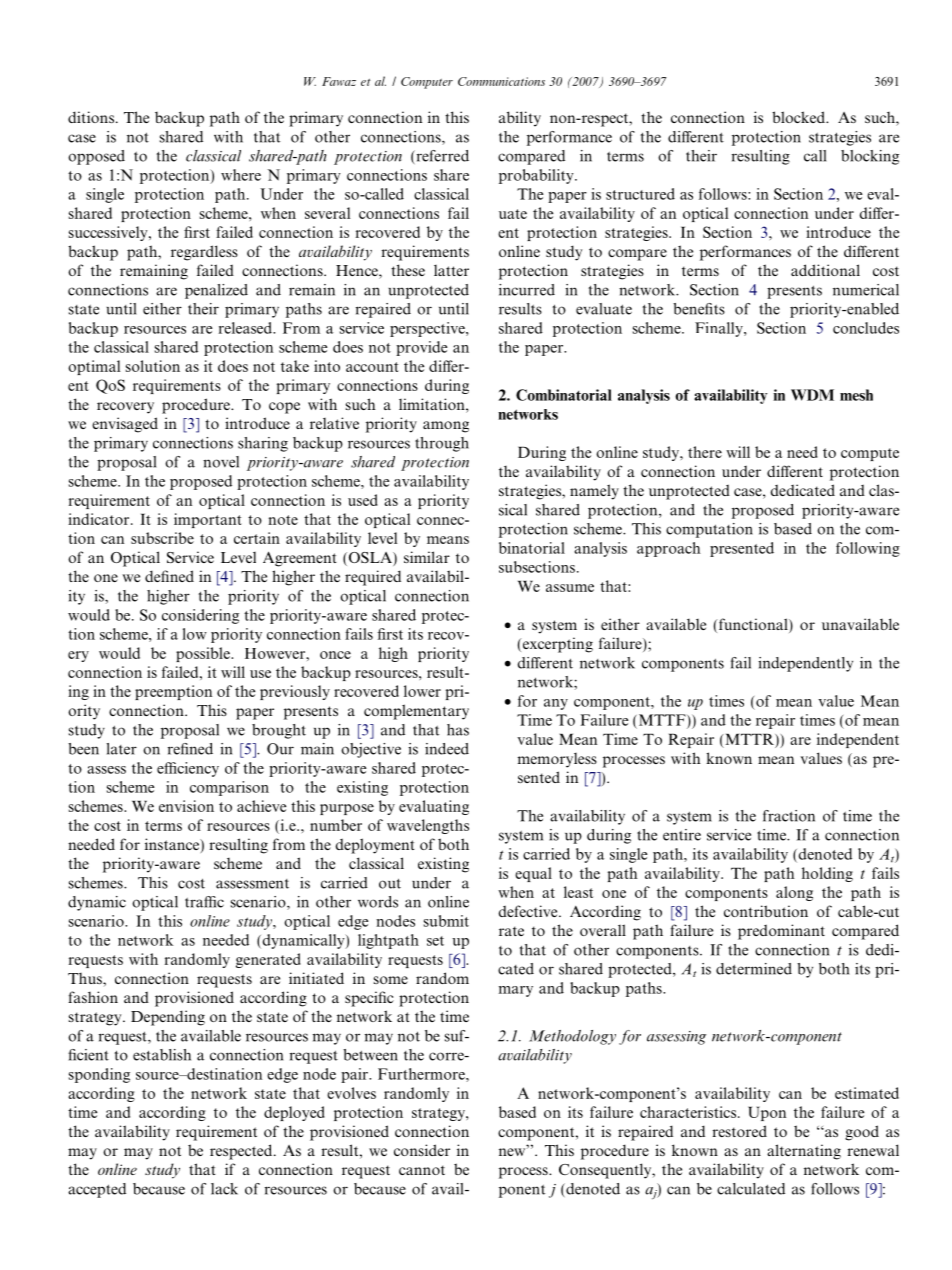 The image size is (952, 1270). What do you see at coordinates (241, 175) in the page?
I see `where` at bounding box center [241, 175].
